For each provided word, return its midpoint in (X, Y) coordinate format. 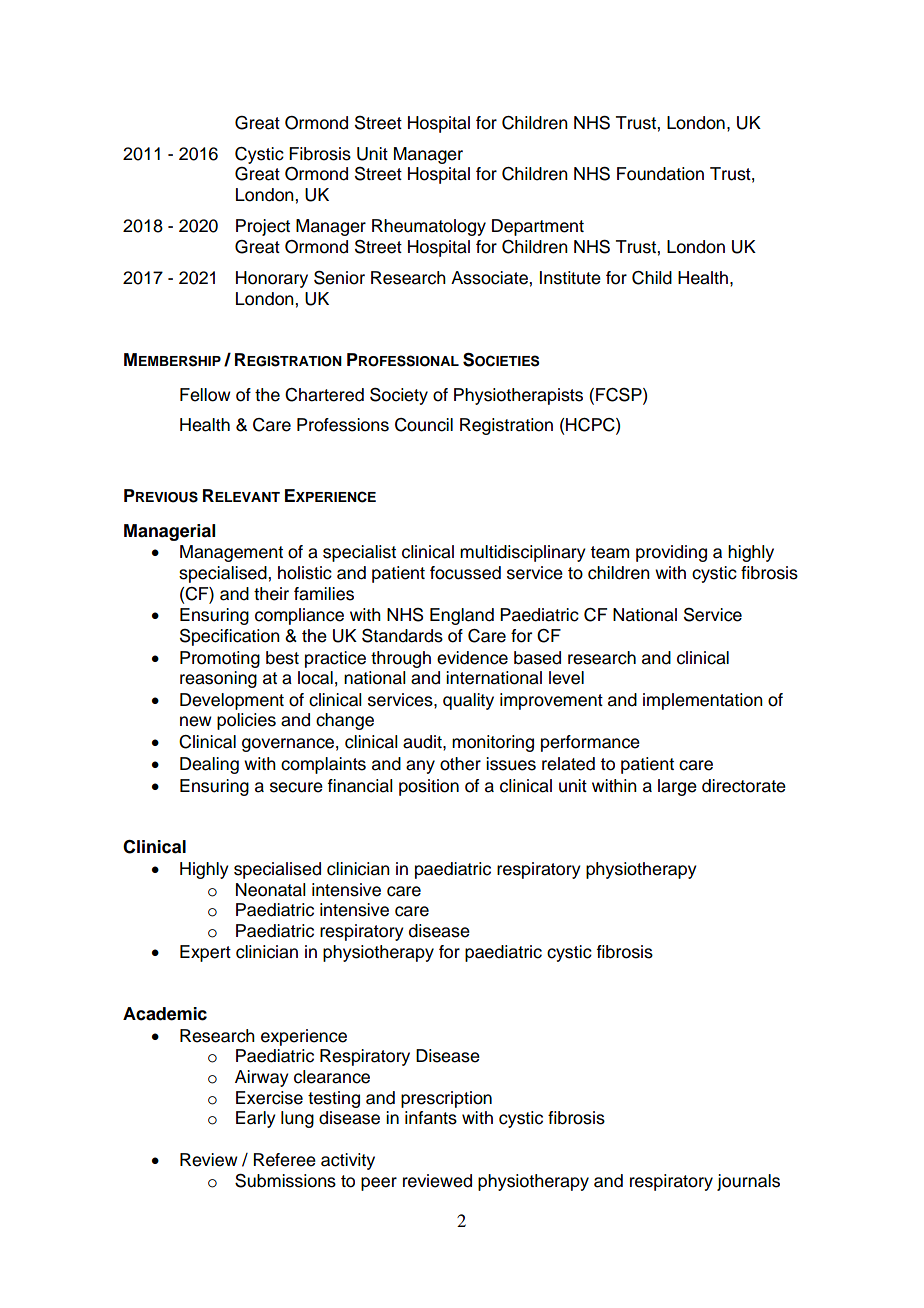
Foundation (660, 174)
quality (468, 701)
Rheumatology (429, 227)
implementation (703, 701)
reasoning (218, 679)
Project (263, 227)
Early (256, 1119)
